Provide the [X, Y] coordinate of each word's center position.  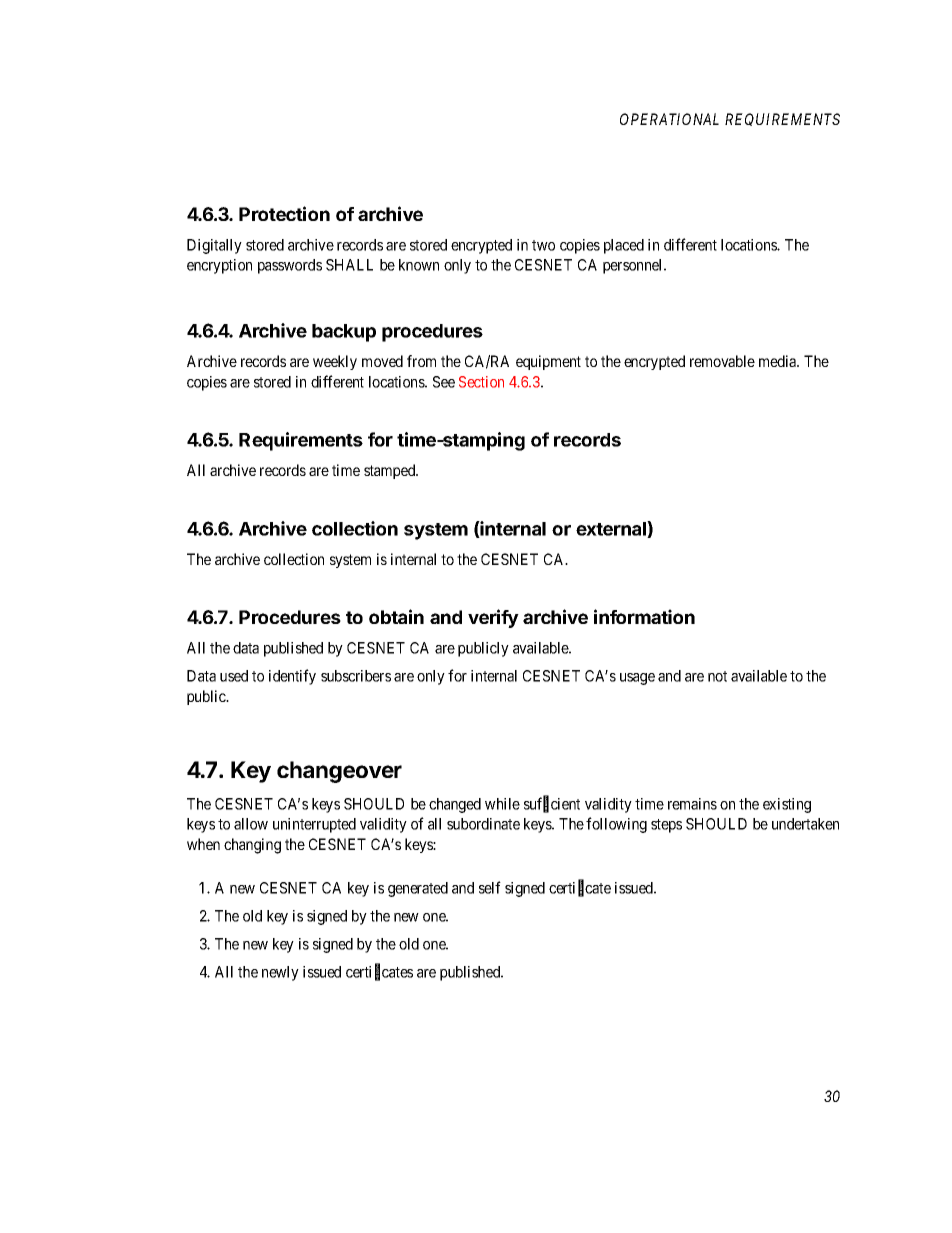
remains [692, 804]
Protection [284, 213]
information [644, 616]
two [543, 245]
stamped [391, 471]
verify [493, 618]
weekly [335, 362]
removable [722, 361]
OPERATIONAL [669, 119]
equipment [548, 362]
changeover [339, 772]
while [502, 804]
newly [280, 973]
